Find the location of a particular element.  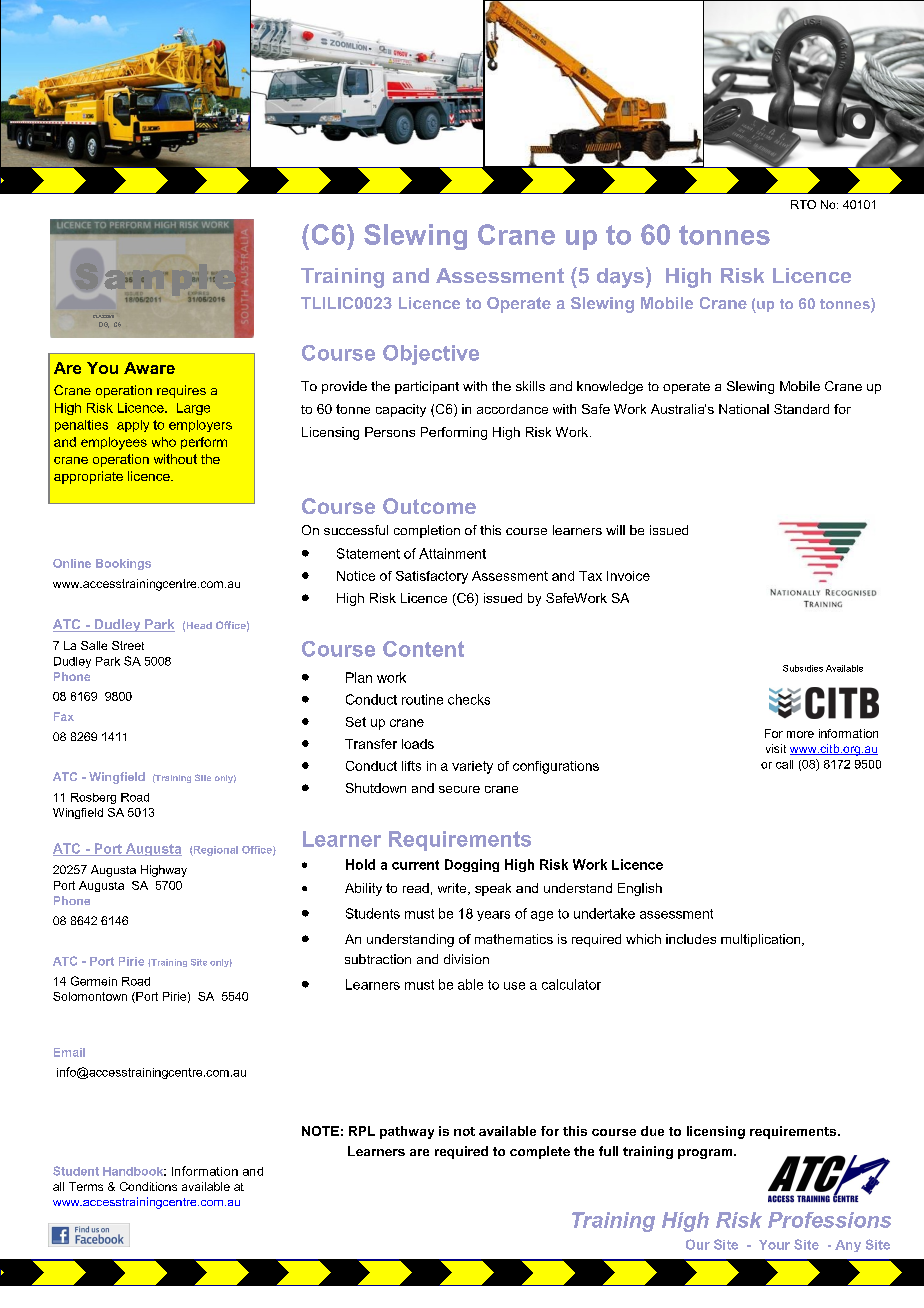

RTO is located at coordinates (803, 204).
